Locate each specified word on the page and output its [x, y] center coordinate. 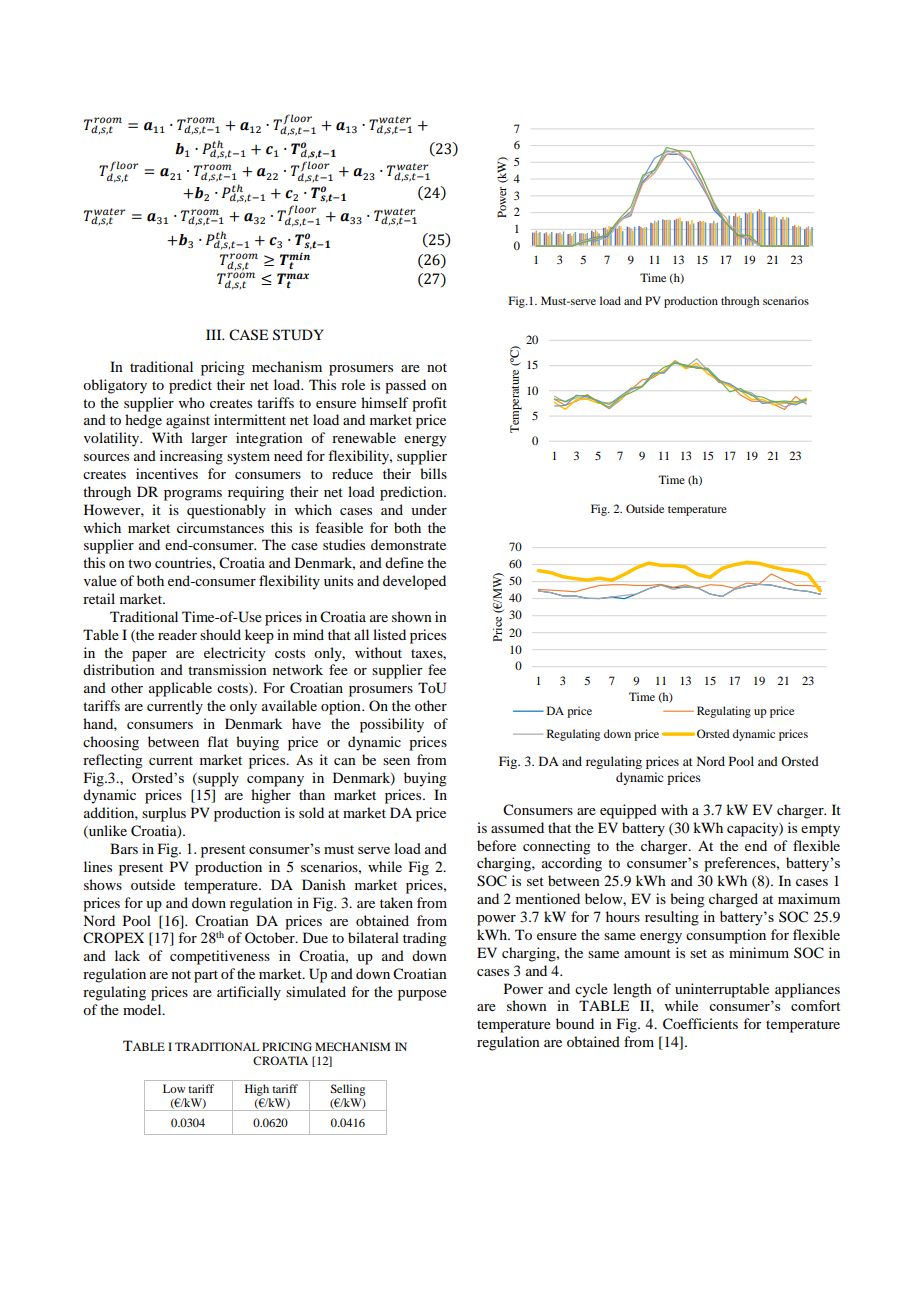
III [215, 334]
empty [820, 830]
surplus [164, 814]
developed [414, 582]
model [143, 1009]
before [496, 845]
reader [177, 634]
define [404, 562]
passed [405, 386]
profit [429, 404]
